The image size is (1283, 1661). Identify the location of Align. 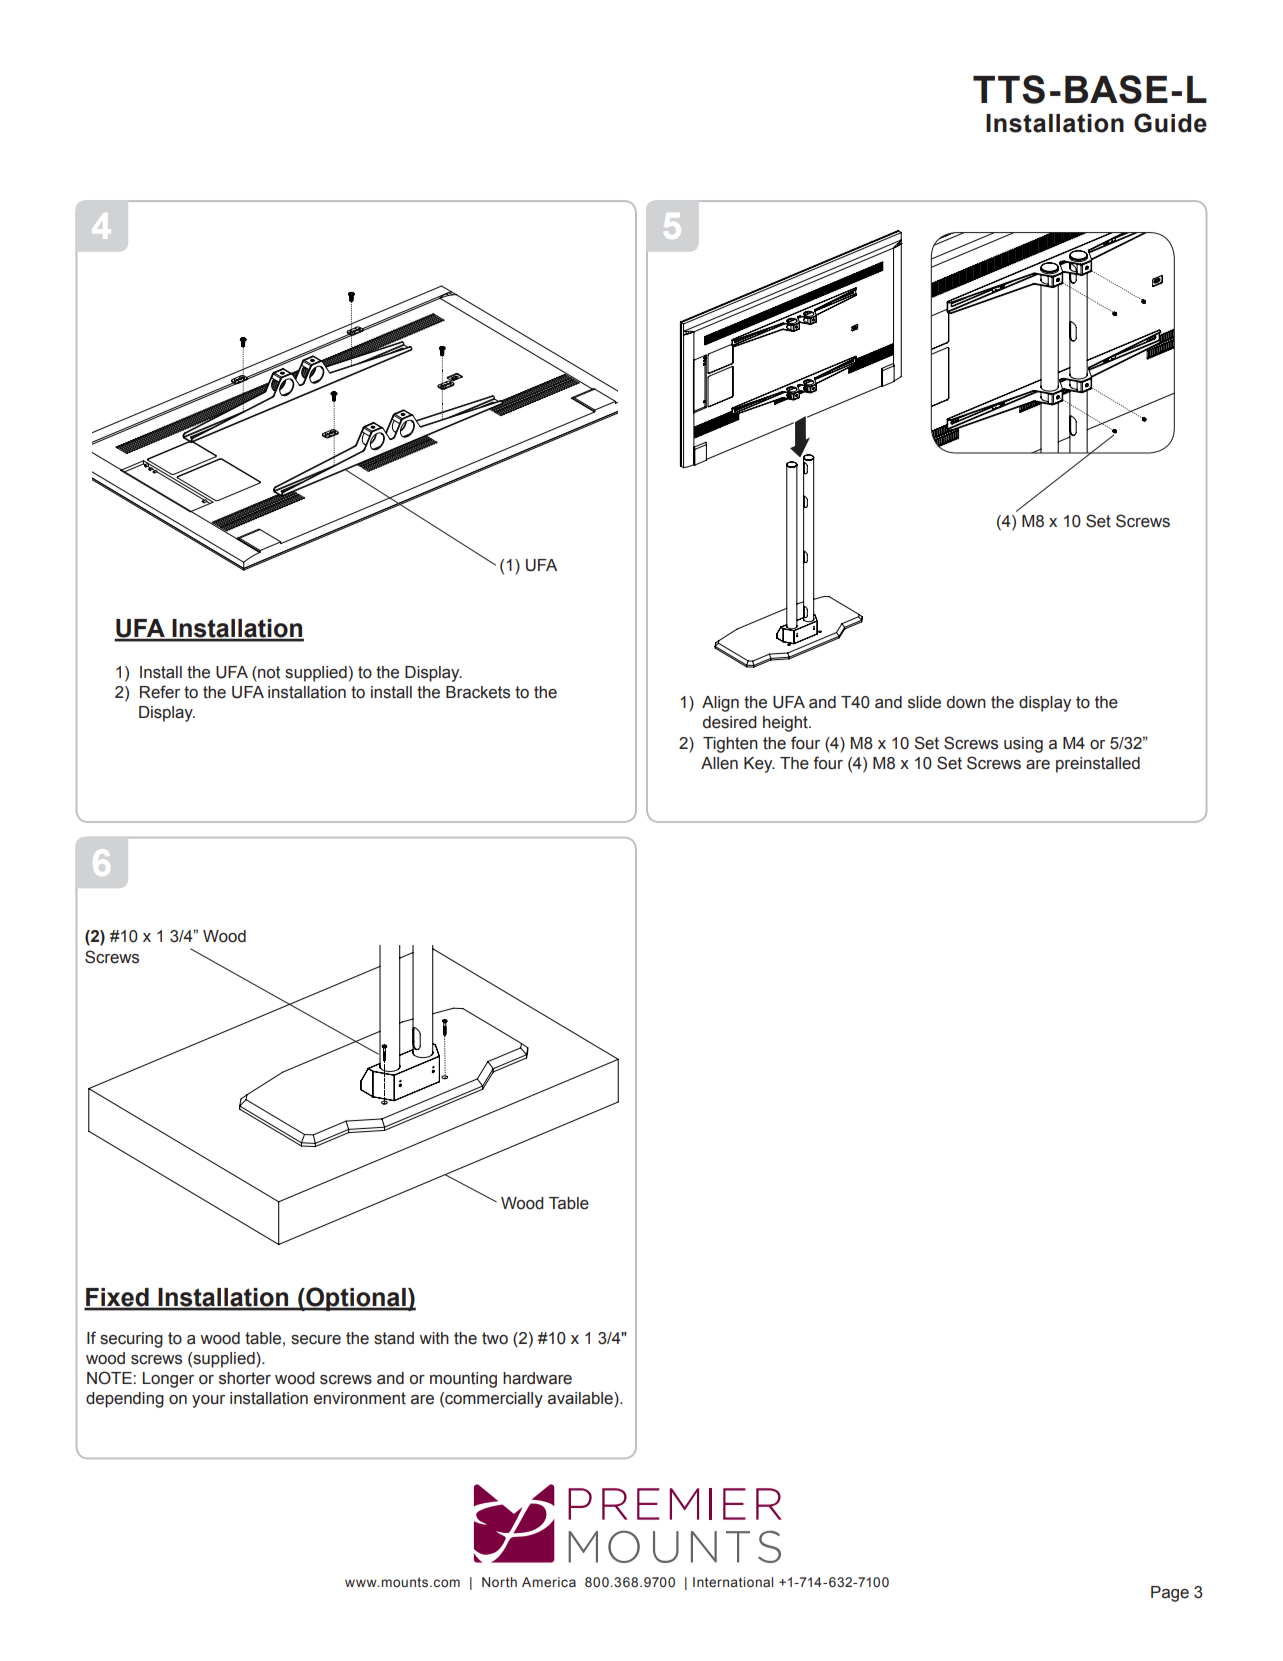
(720, 704).
